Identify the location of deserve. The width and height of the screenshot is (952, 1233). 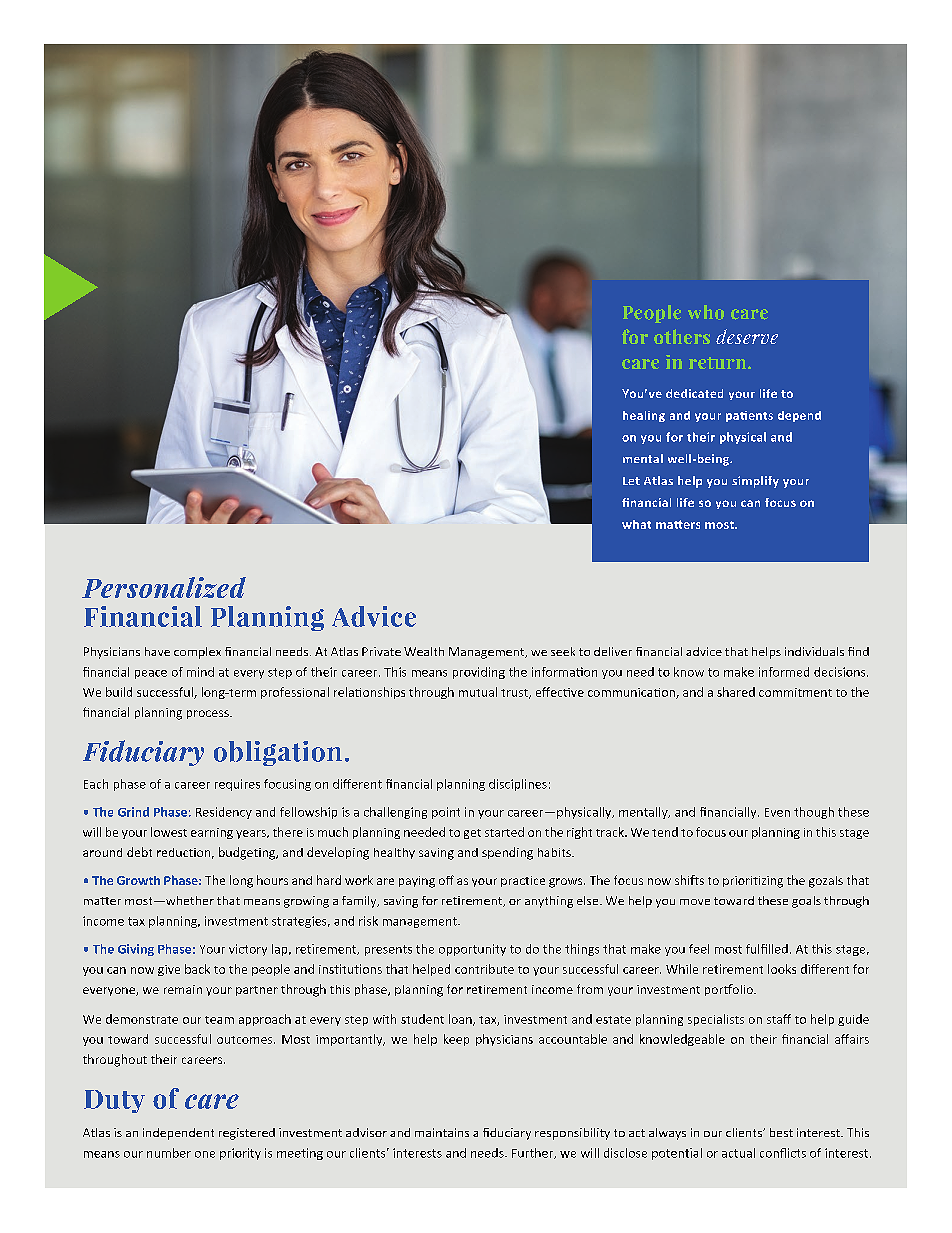
(747, 336).
